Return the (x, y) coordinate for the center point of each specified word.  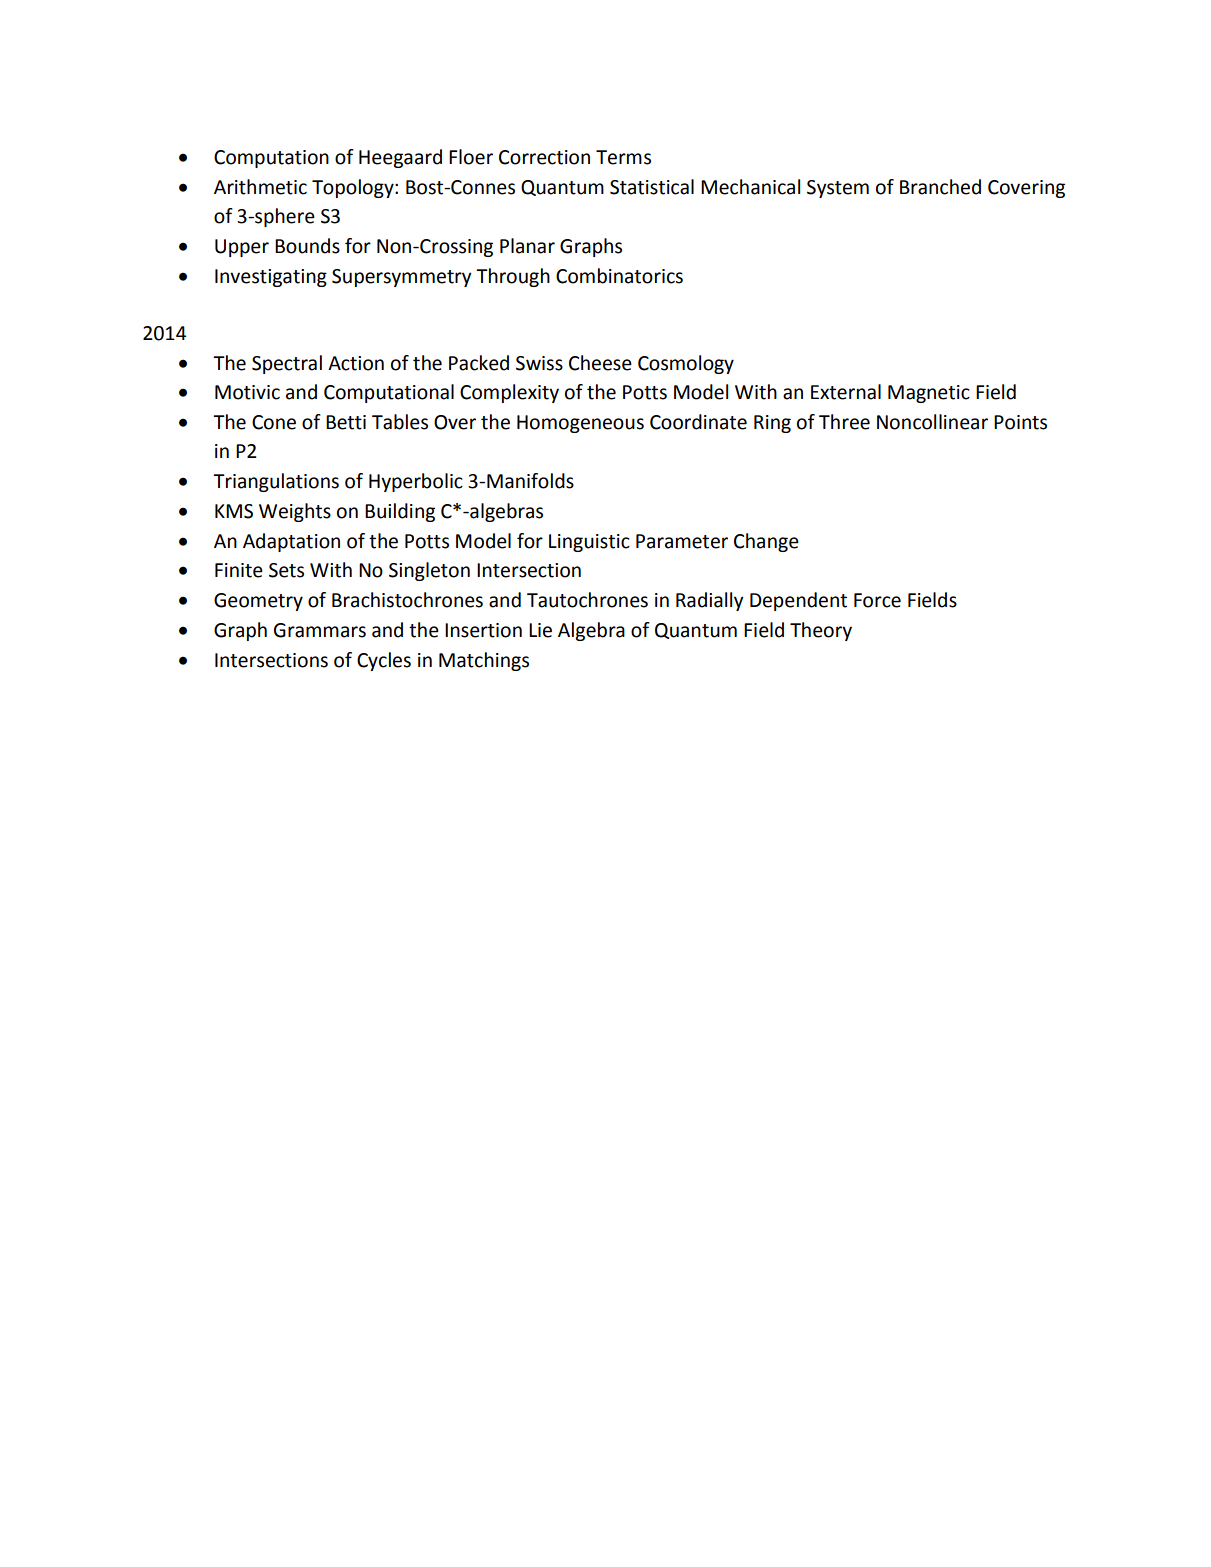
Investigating (271, 278)
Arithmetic (260, 187)
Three (844, 422)
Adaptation (291, 542)
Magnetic (929, 394)
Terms (623, 157)
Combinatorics (619, 276)
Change (766, 542)
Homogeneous (580, 424)
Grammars (320, 630)
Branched (940, 187)
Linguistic (589, 543)
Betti (346, 422)
